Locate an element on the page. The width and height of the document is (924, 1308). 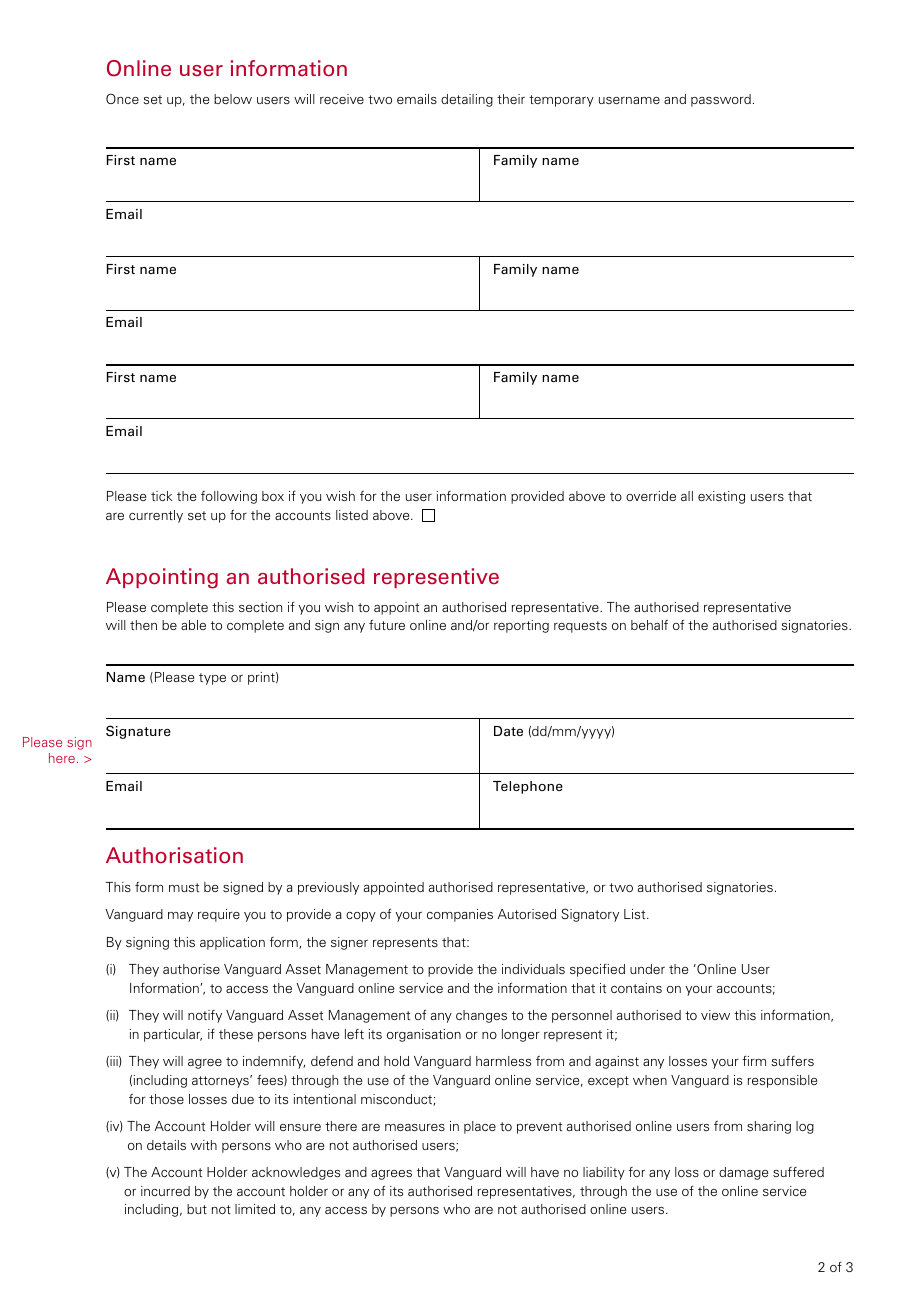
with is located at coordinates (204, 1145).
